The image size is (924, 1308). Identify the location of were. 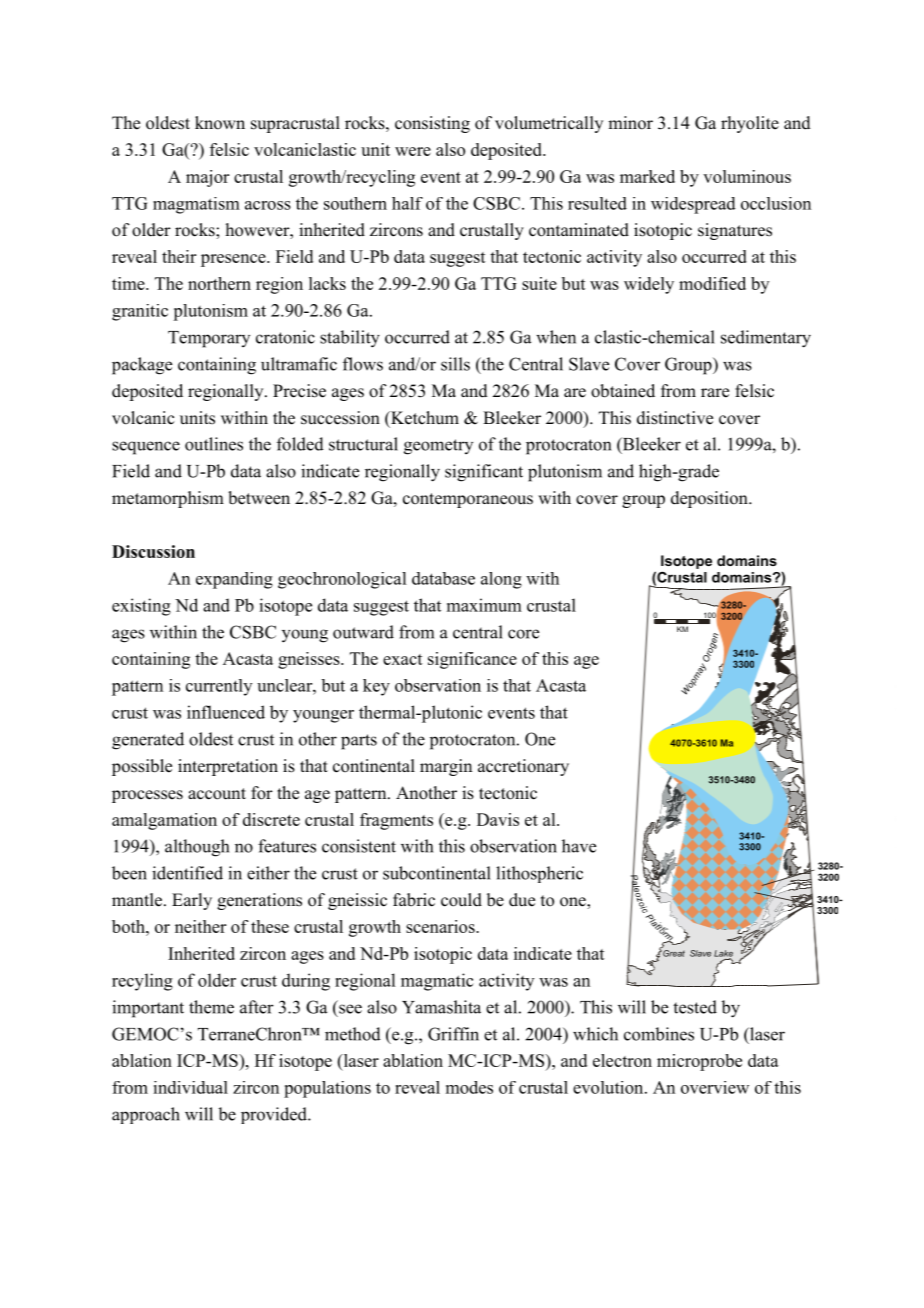
(413, 151).
